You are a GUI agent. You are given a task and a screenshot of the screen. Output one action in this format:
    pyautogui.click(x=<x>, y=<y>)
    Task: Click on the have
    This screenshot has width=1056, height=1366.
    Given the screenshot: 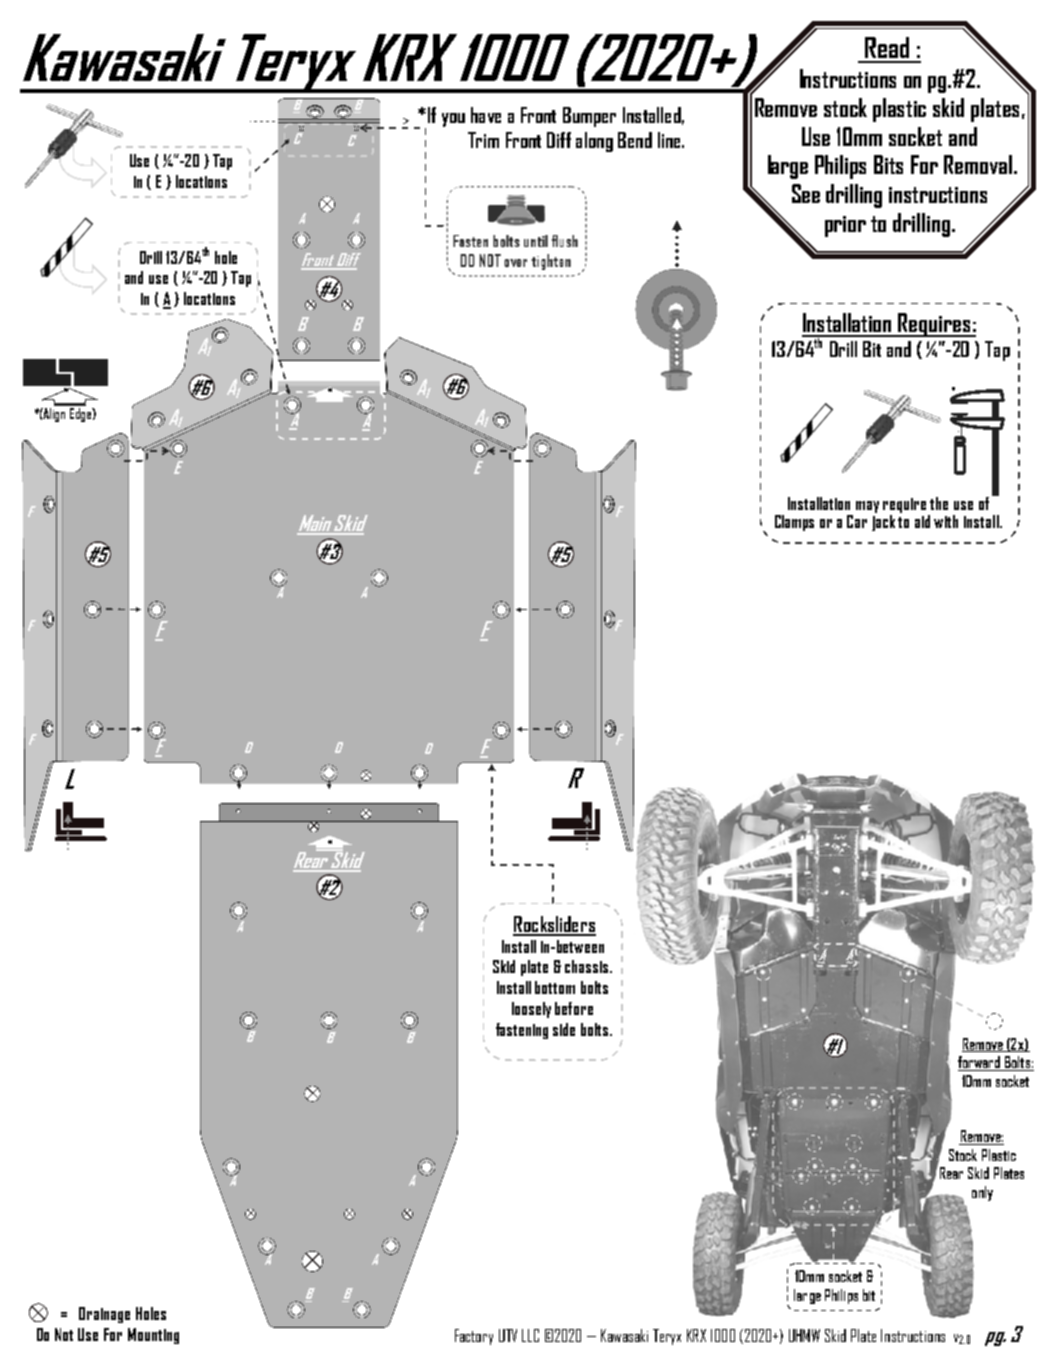 What is the action you would take?
    pyautogui.click(x=486, y=115)
